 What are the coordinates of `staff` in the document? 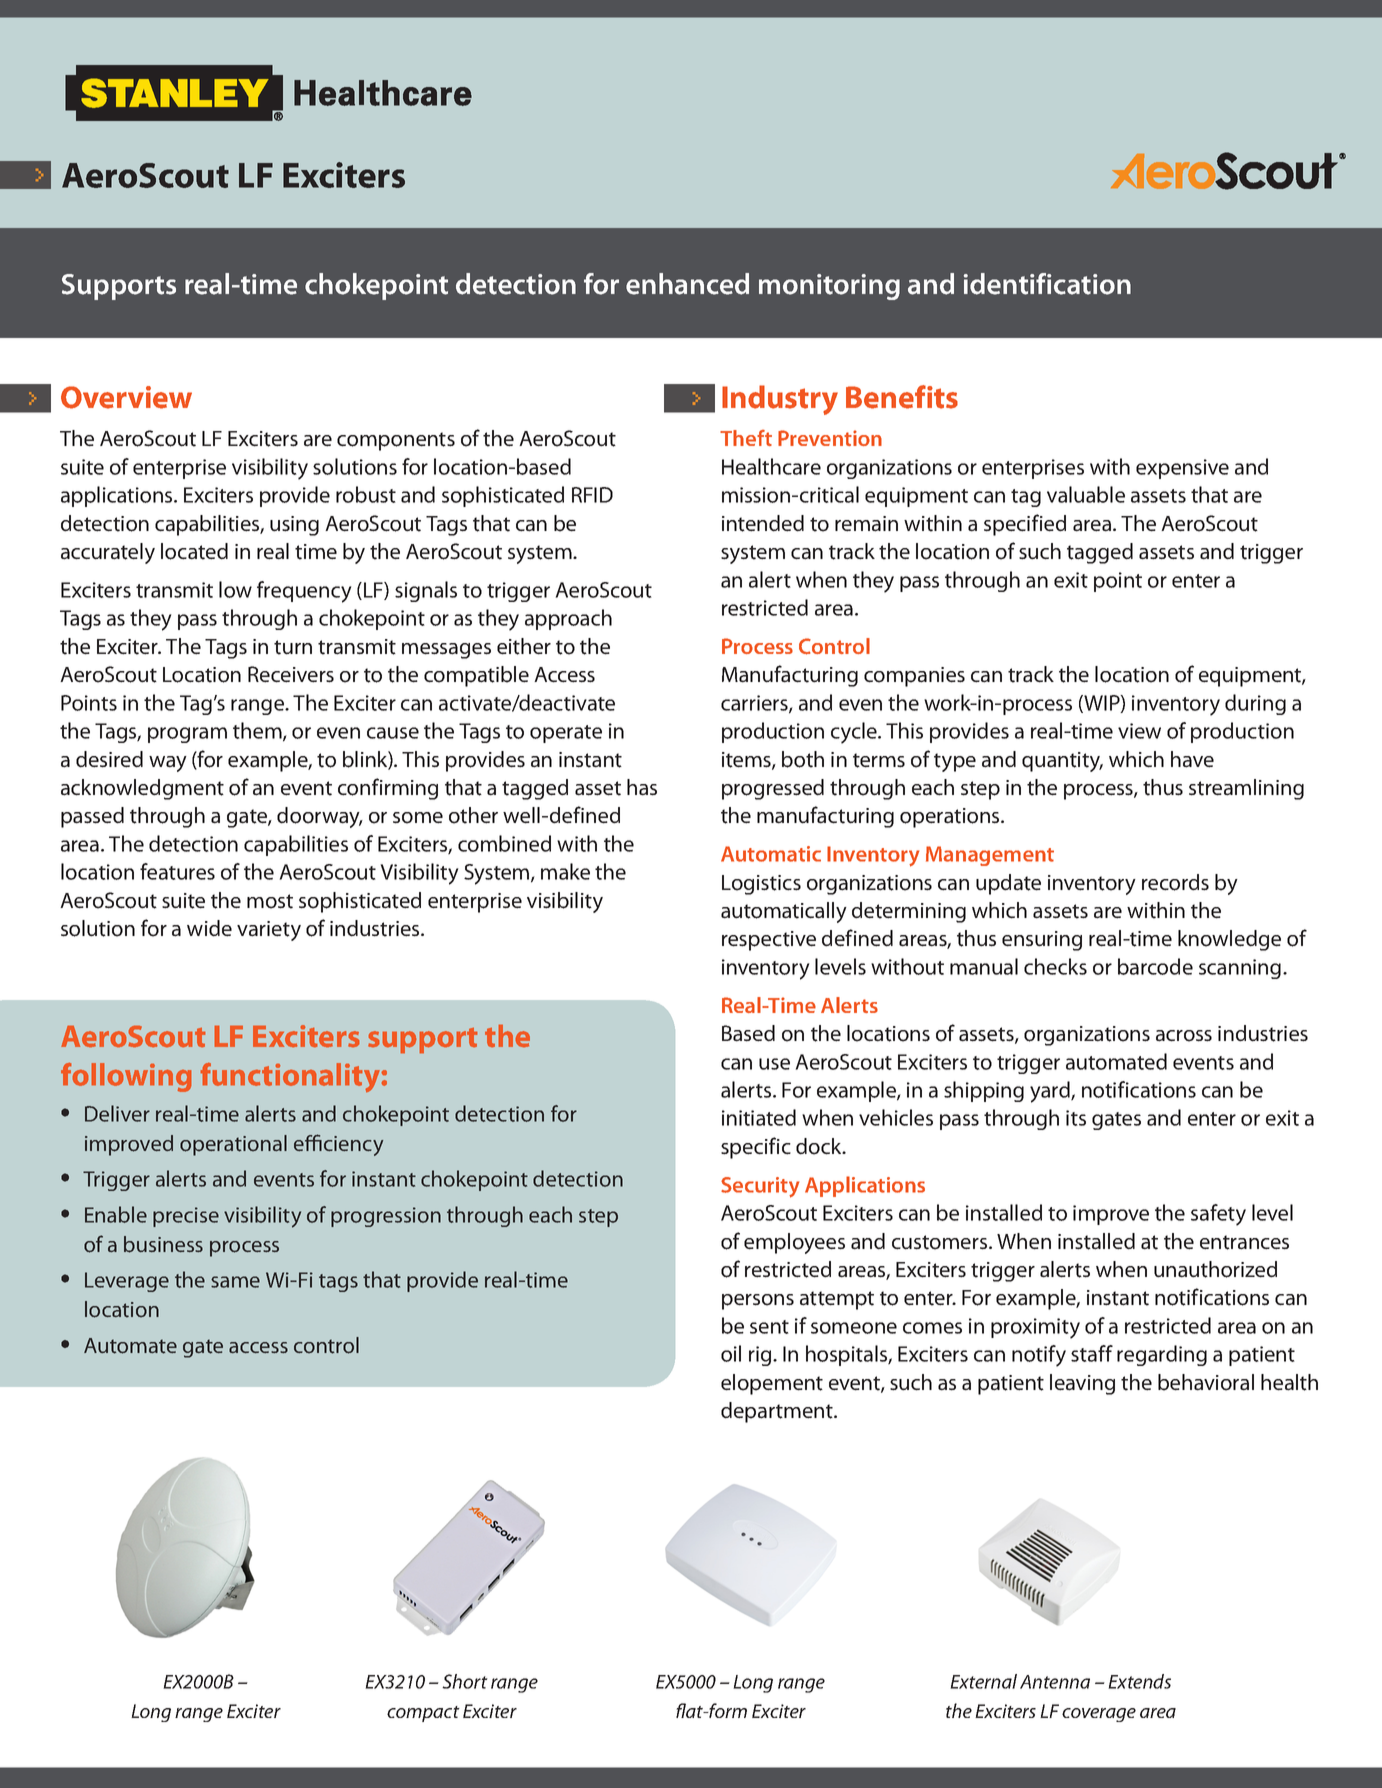 It's located at (1092, 1353).
